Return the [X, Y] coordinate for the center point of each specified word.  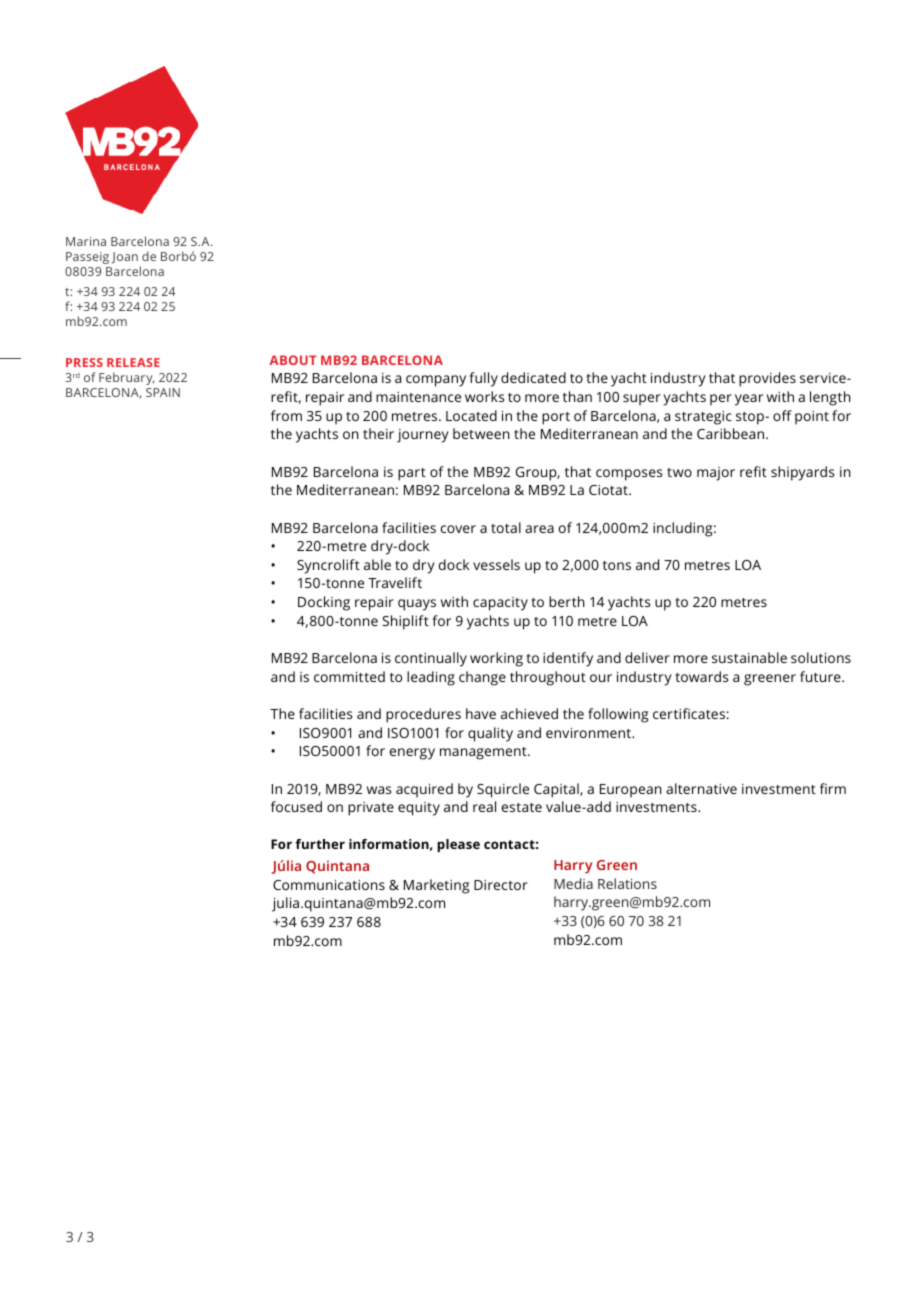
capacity [500, 604]
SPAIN [163, 392]
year [749, 400]
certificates [689, 713]
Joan [124, 258]
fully [483, 379]
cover [458, 529]
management [484, 753]
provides [767, 379]
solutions [821, 657]
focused [296, 806]
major [716, 474]
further [320, 844]
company [436, 381]
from [286, 415]
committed [349, 676]
